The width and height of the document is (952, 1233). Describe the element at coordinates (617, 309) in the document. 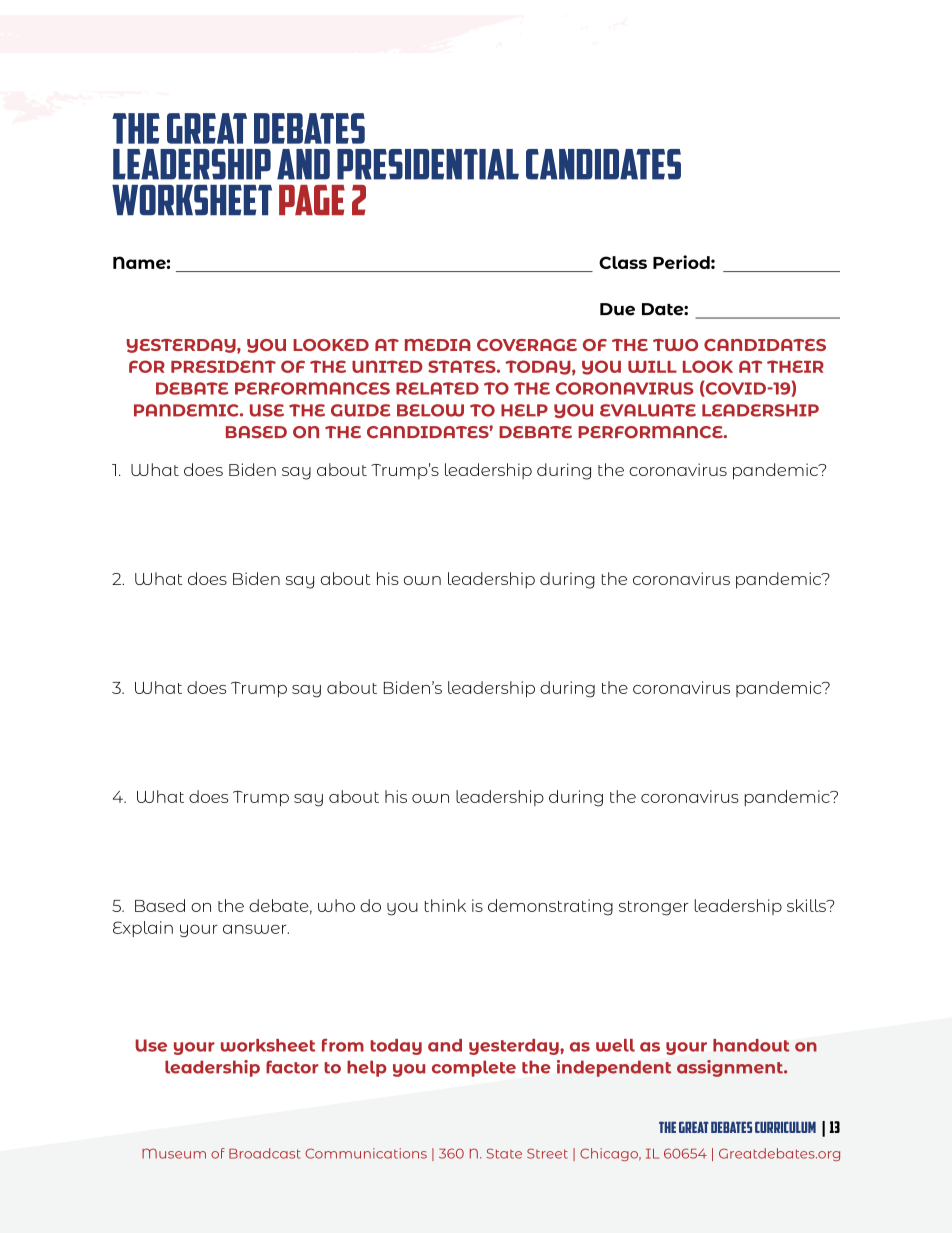

I see `Due` at that location.
